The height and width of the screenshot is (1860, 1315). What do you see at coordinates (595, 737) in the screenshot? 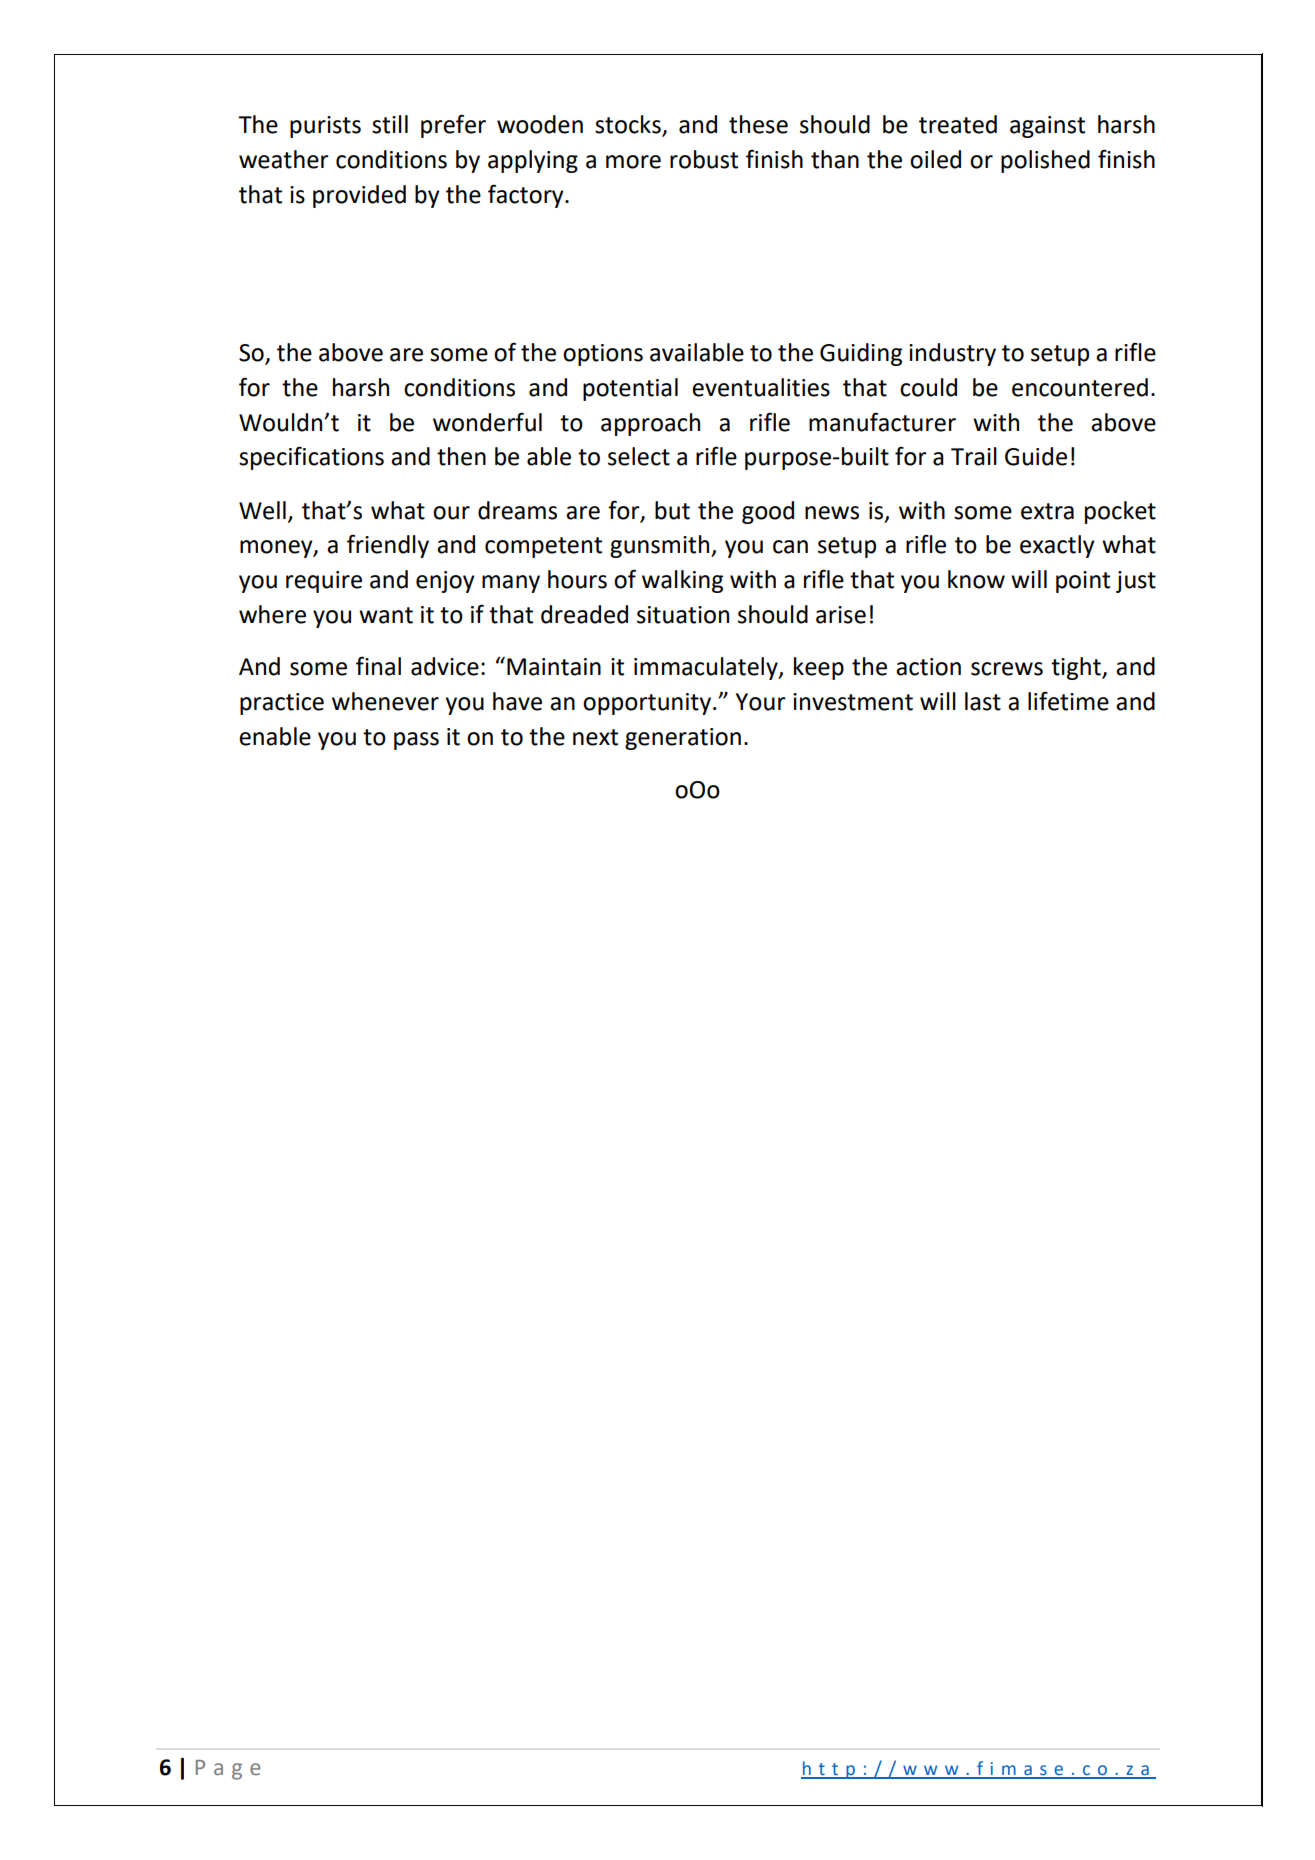
I see `next` at bounding box center [595, 737].
